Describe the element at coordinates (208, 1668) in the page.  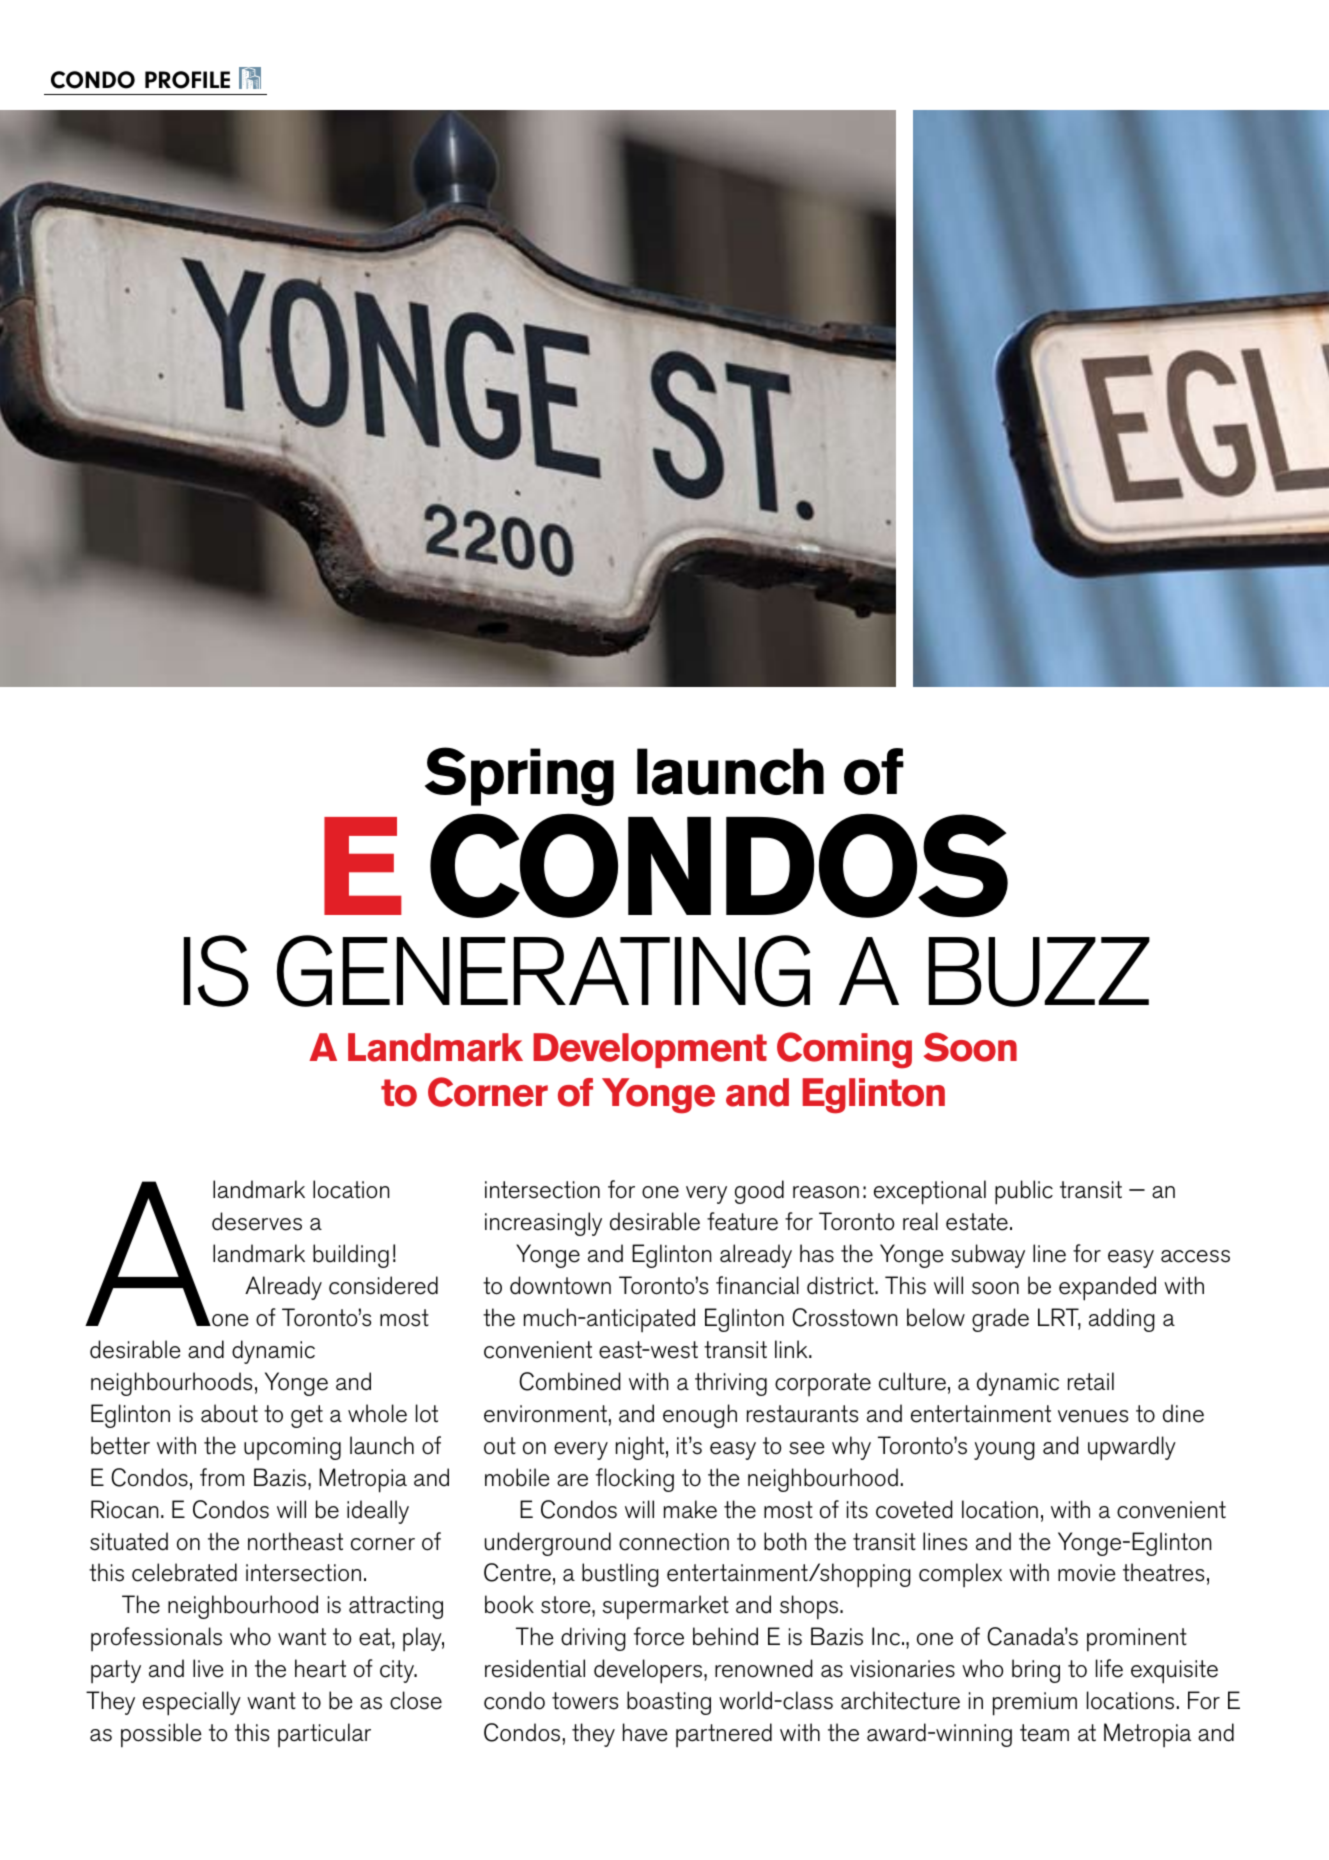
I see `live` at that location.
